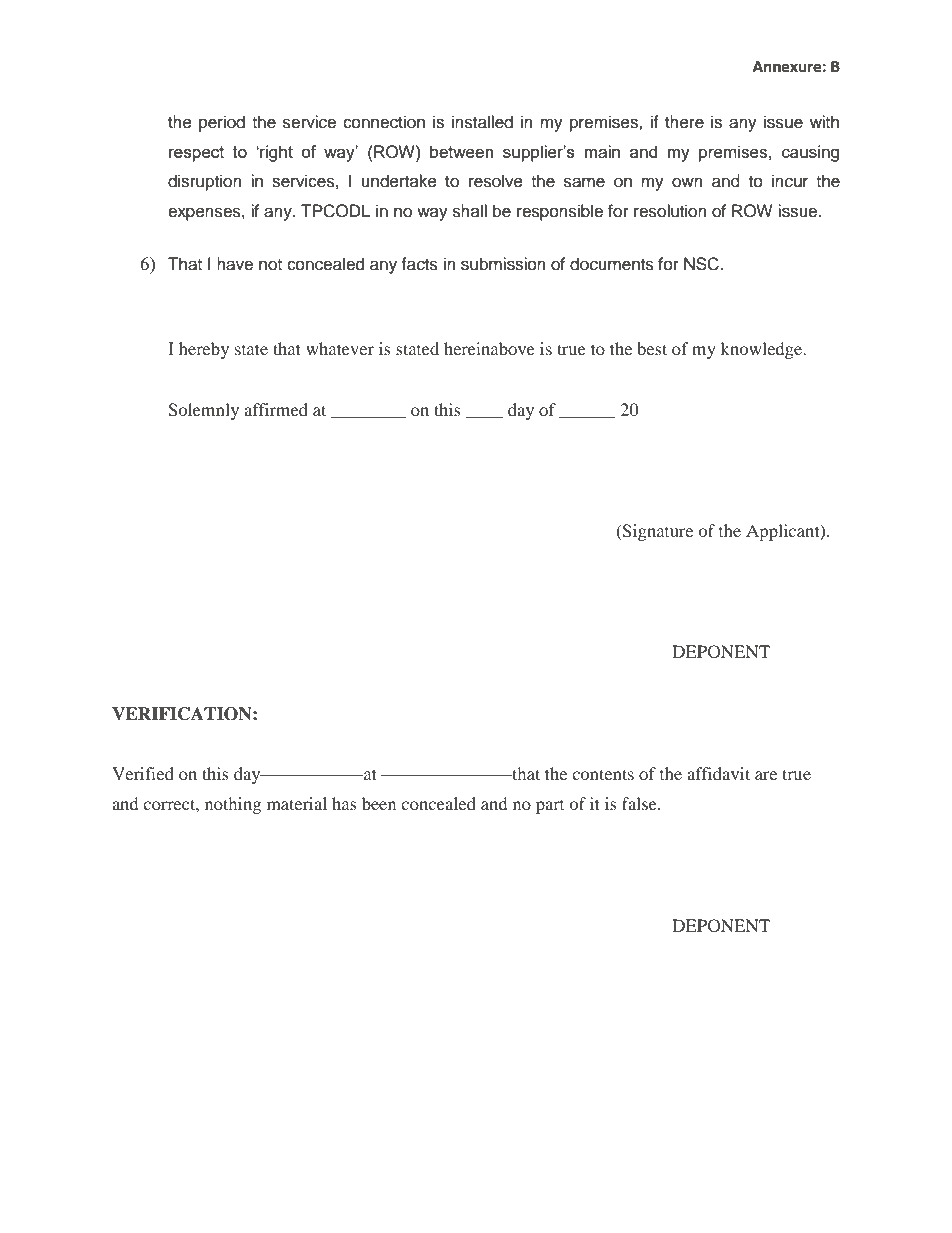 Image resolution: width=952 pixels, height=1233 pixels. What do you see at coordinates (550, 807) in the document?
I see `part` at bounding box center [550, 807].
